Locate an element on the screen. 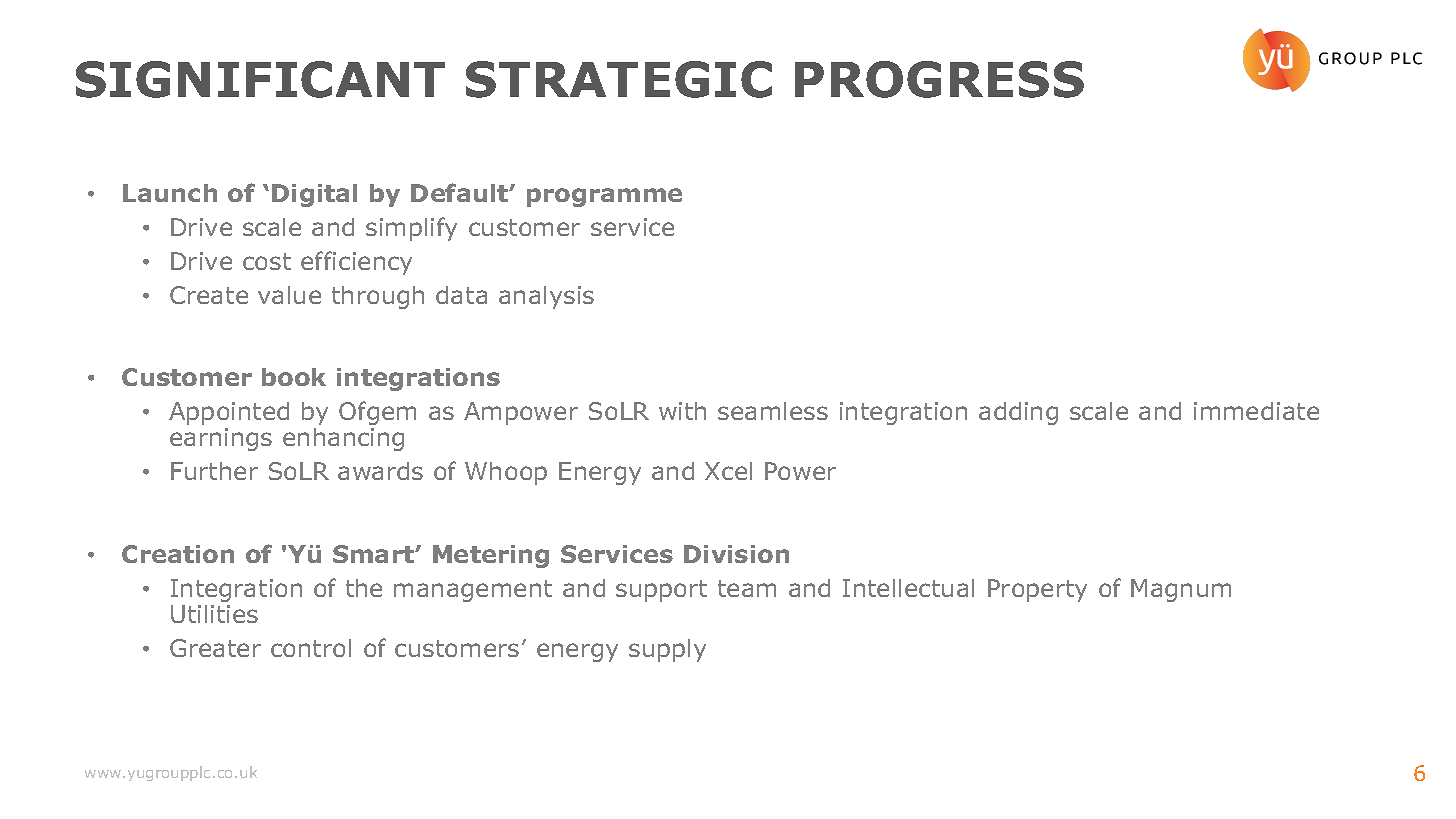 The image size is (1456, 819). STRATEGIC is located at coordinates (619, 79).
